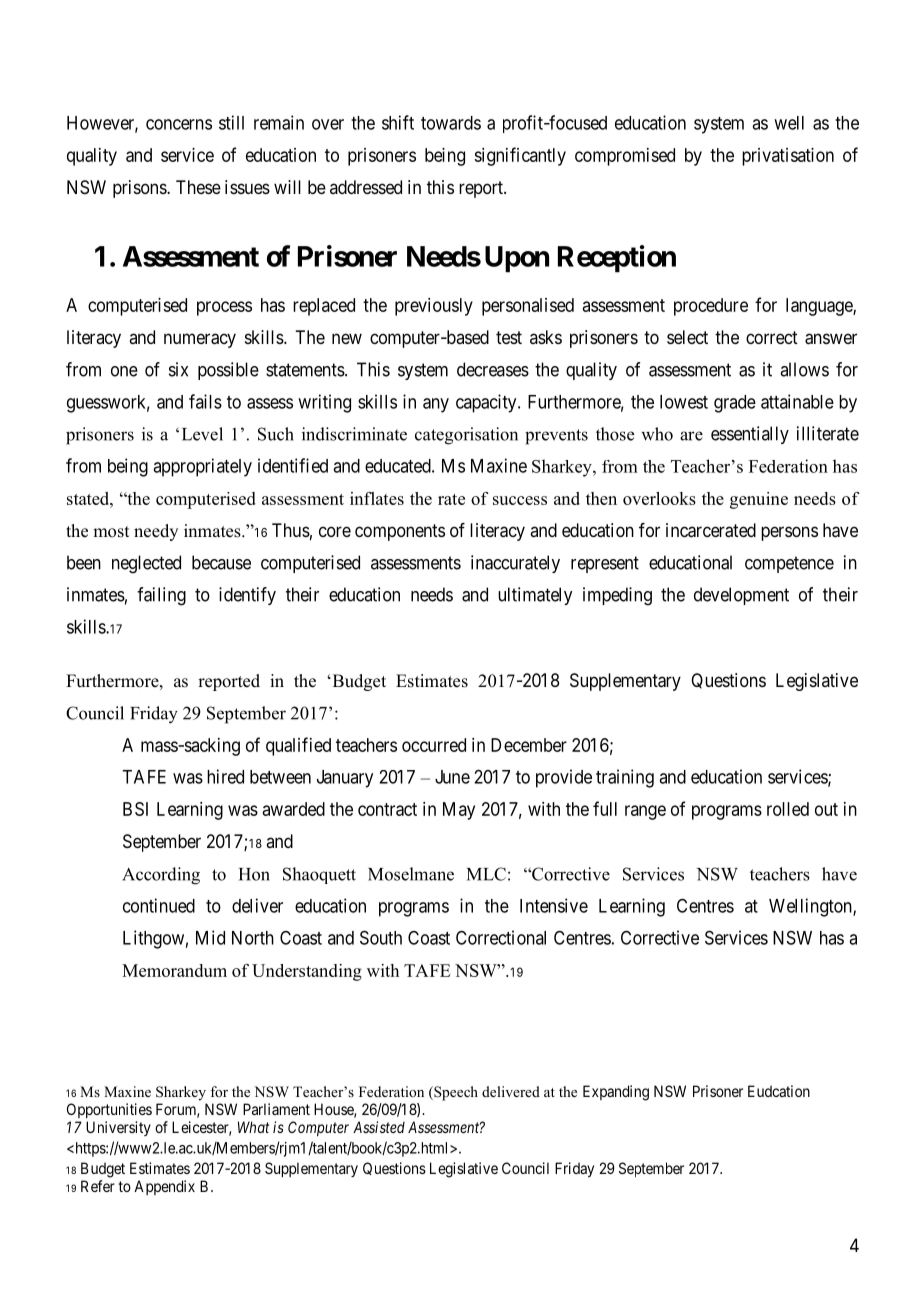 Image resolution: width=924 pixels, height=1307 pixels. What do you see at coordinates (202, 467) in the screenshot?
I see `appropriately` at bounding box center [202, 467].
